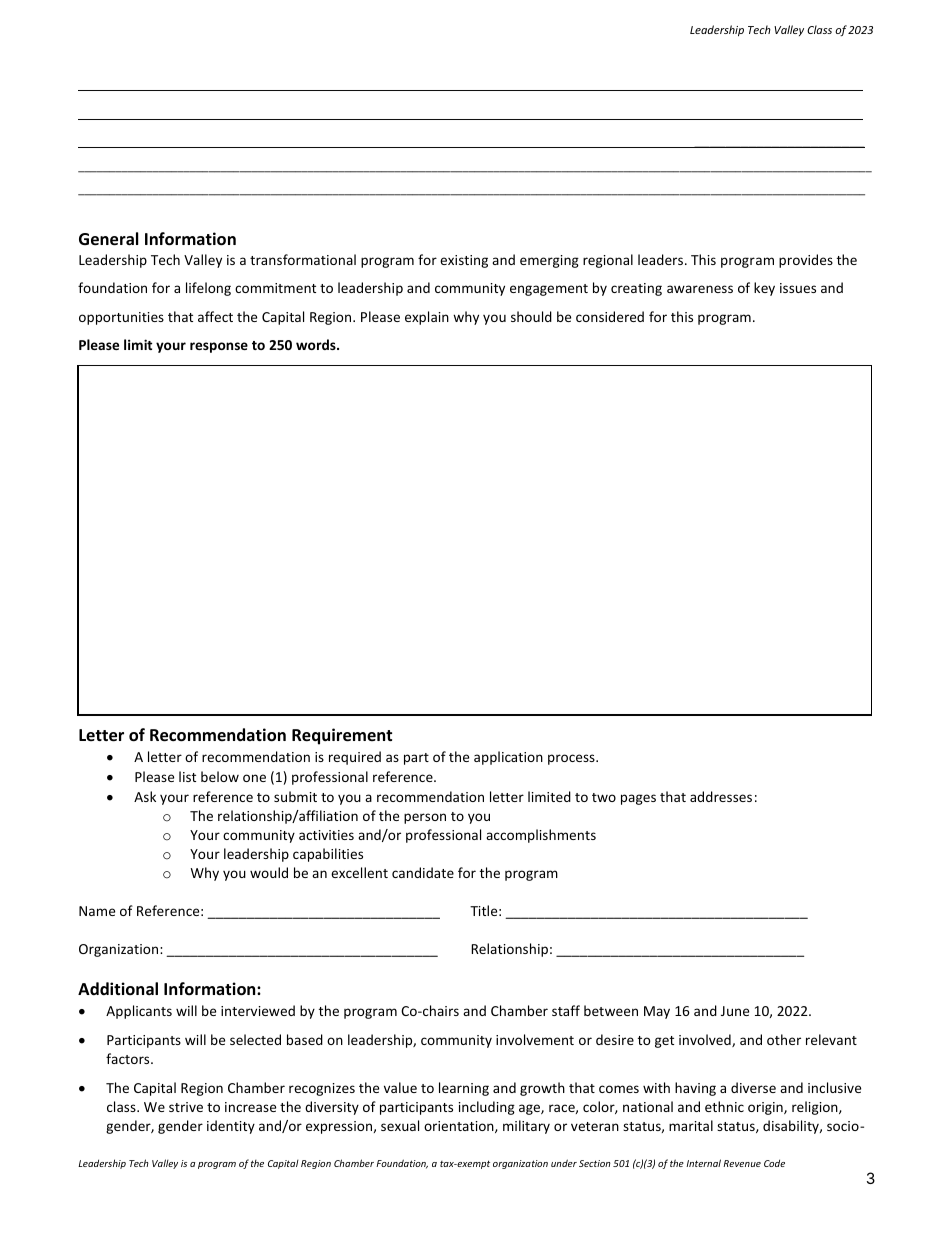 The width and height of the screenshot is (952, 1233). Describe the element at coordinates (208, 289) in the screenshot. I see `lifelong` at that location.
